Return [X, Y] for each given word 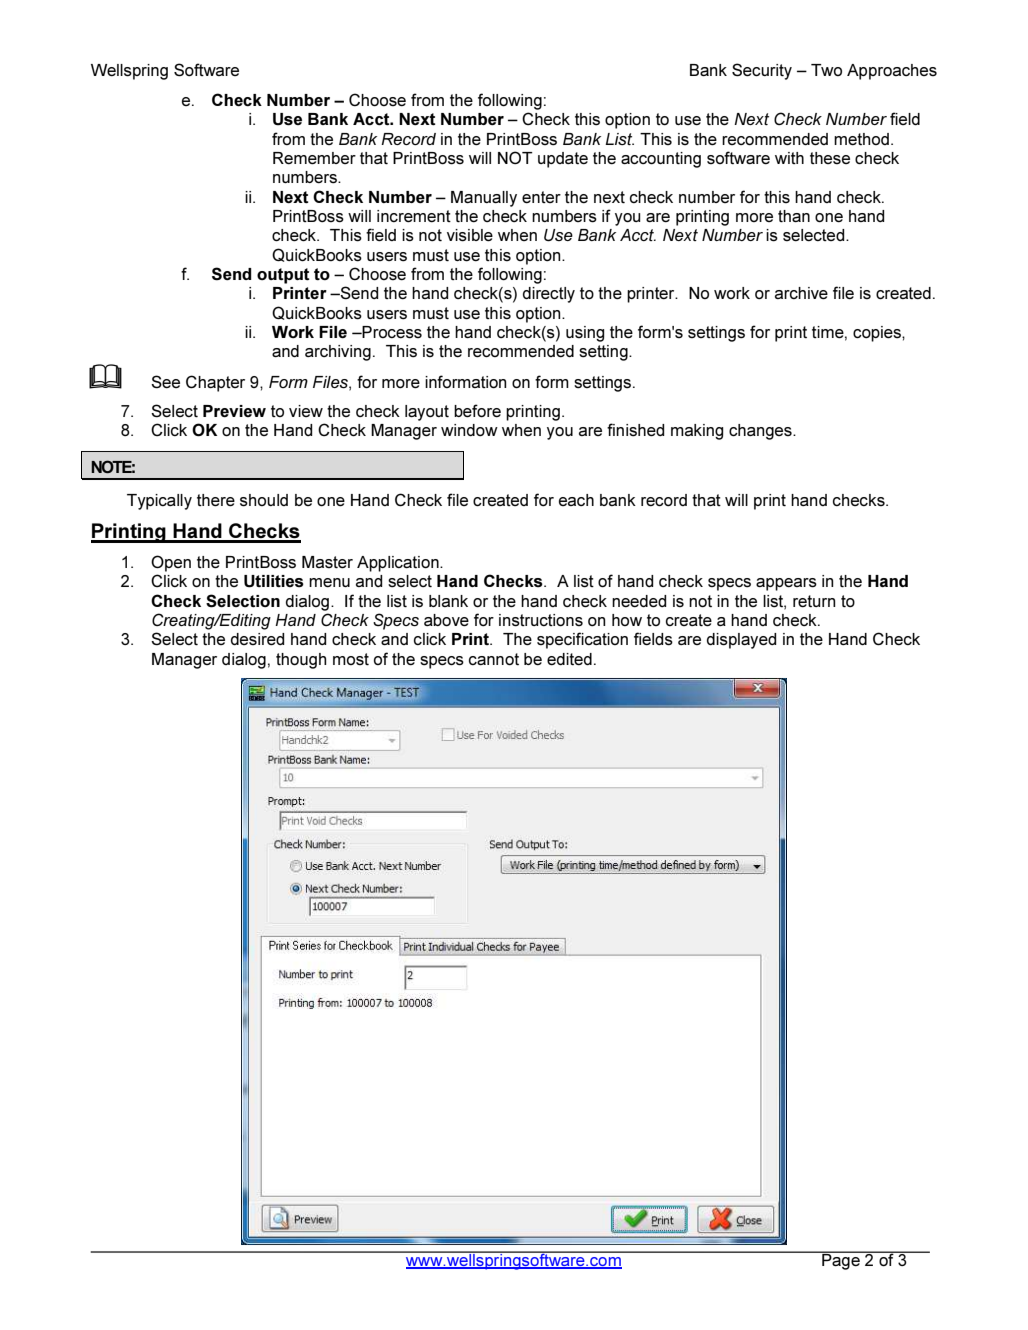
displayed [741, 641]
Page [841, 1260]
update [563, 160]
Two [826, 70]
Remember [314, 158]
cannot [494, 659]
